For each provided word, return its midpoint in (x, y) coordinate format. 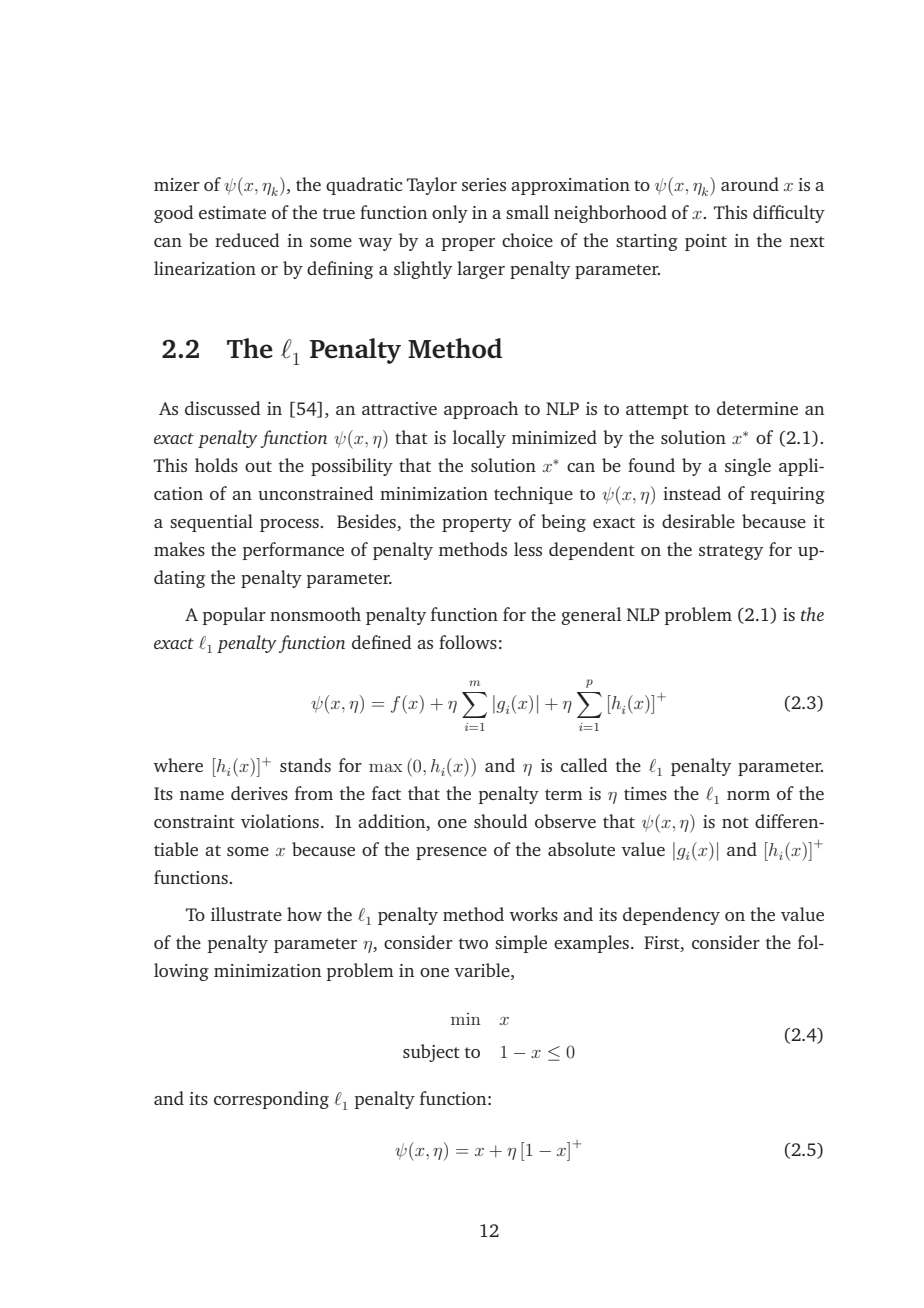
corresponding (271, 1100)
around (750, 184)
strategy (731, 552)
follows (468, 642)
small (527, 212)
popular (234, 616)
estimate (232, 212)
